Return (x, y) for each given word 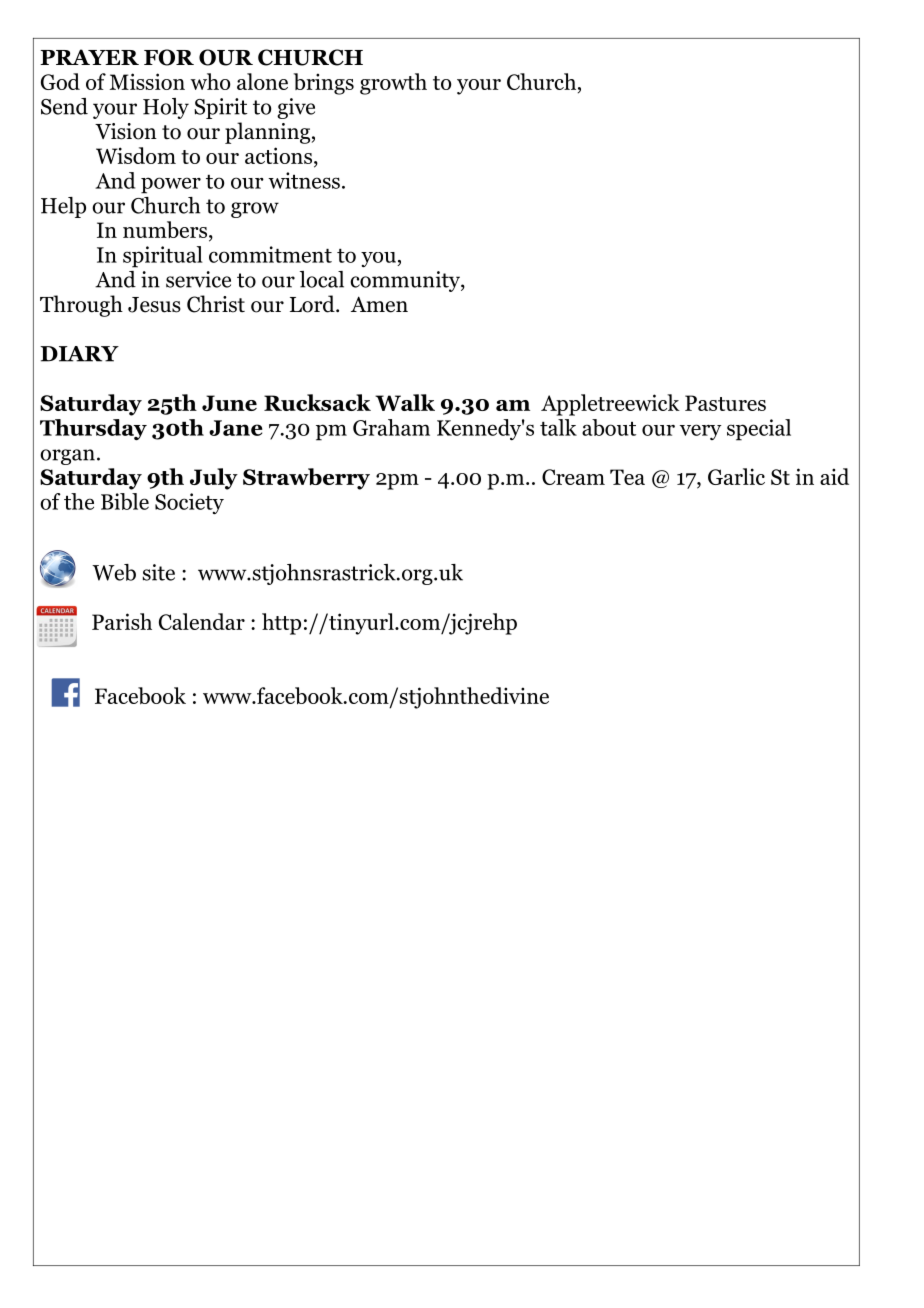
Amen (379, 304)
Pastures (725, 403)
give (296, 108)
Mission (147, 81)
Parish (122, 621)
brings (323, 84)
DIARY (79, 354)
